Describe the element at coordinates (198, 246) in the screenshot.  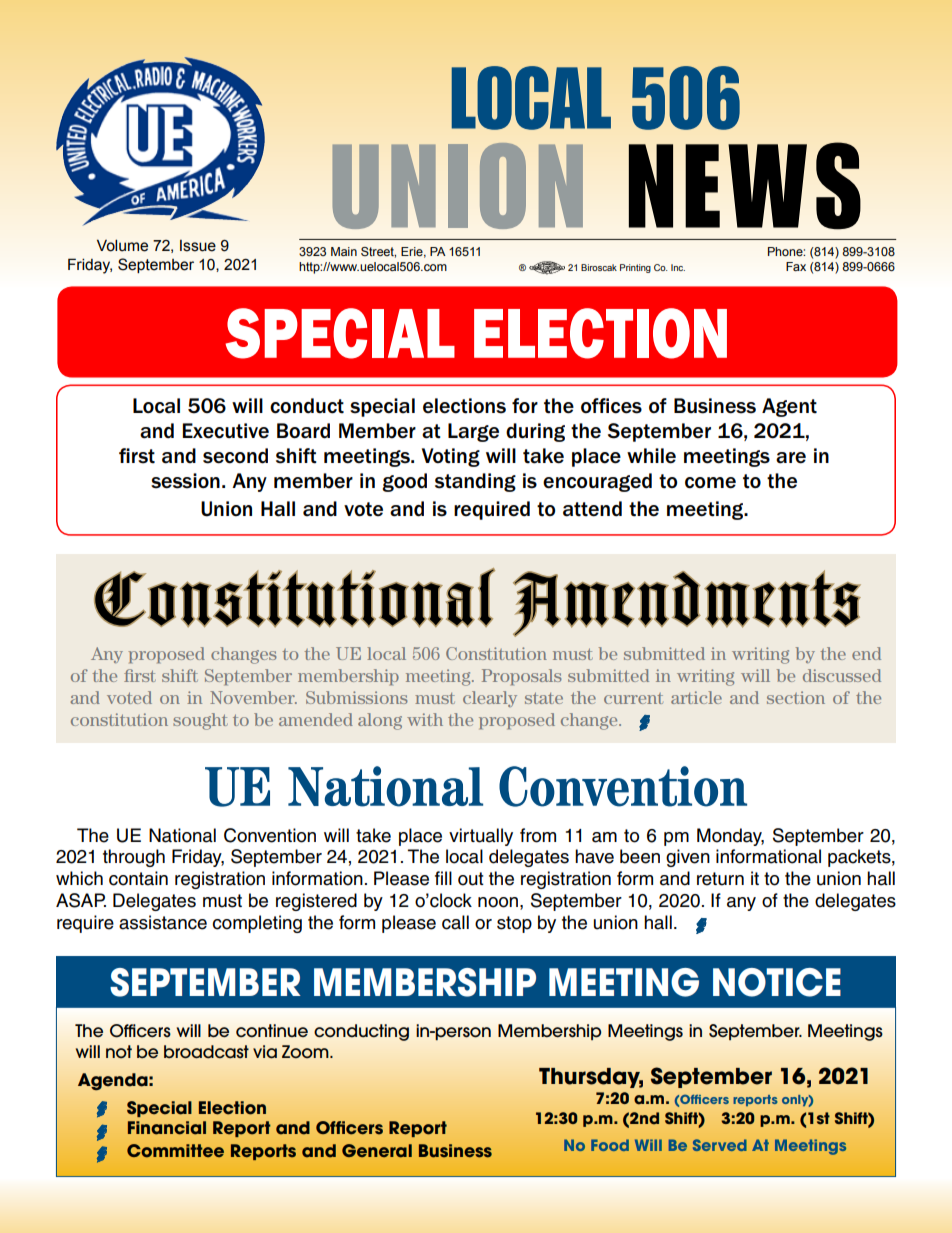
I see `Issue` at that location.
